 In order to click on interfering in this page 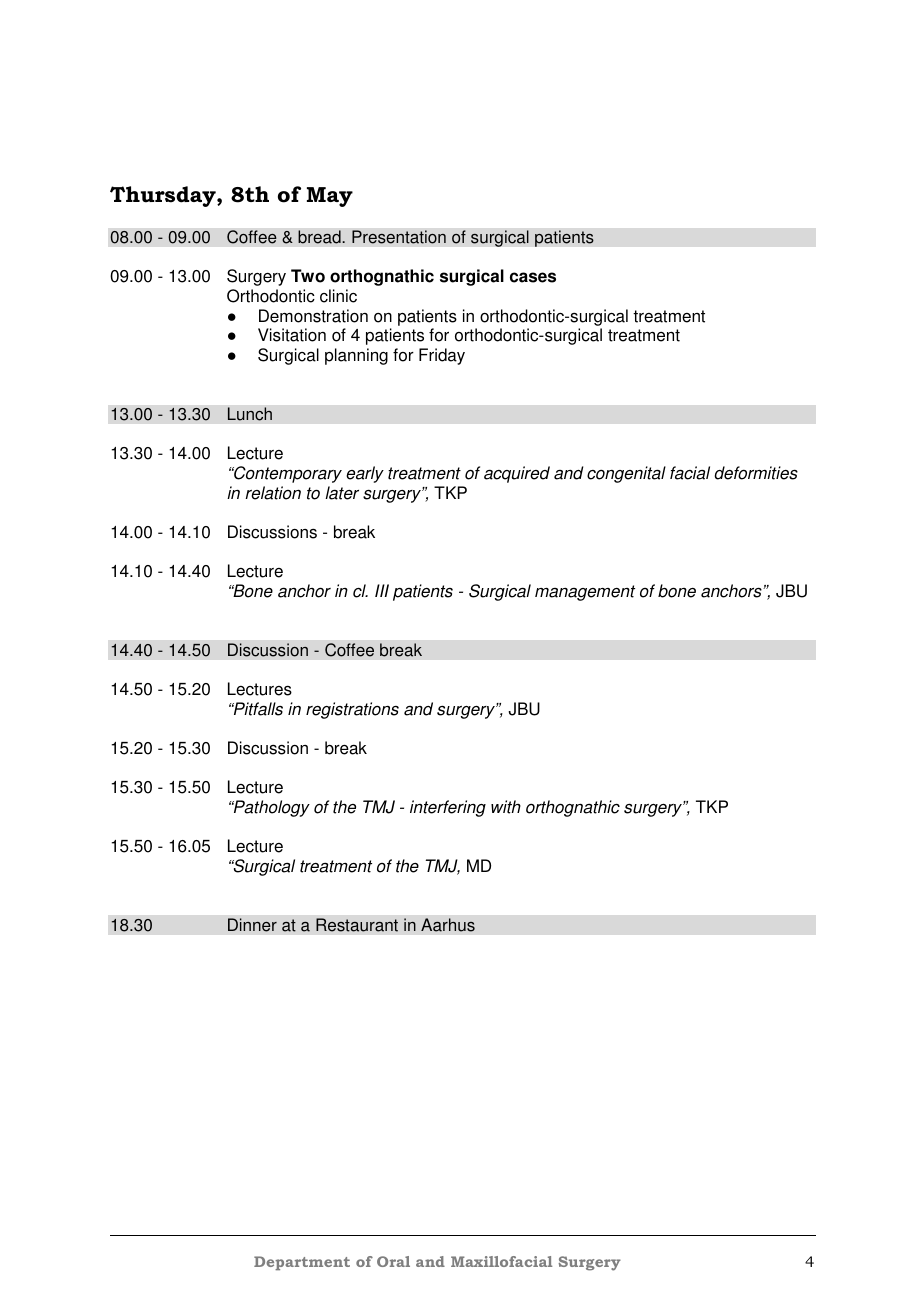, I will do `click(448, 808)`.
